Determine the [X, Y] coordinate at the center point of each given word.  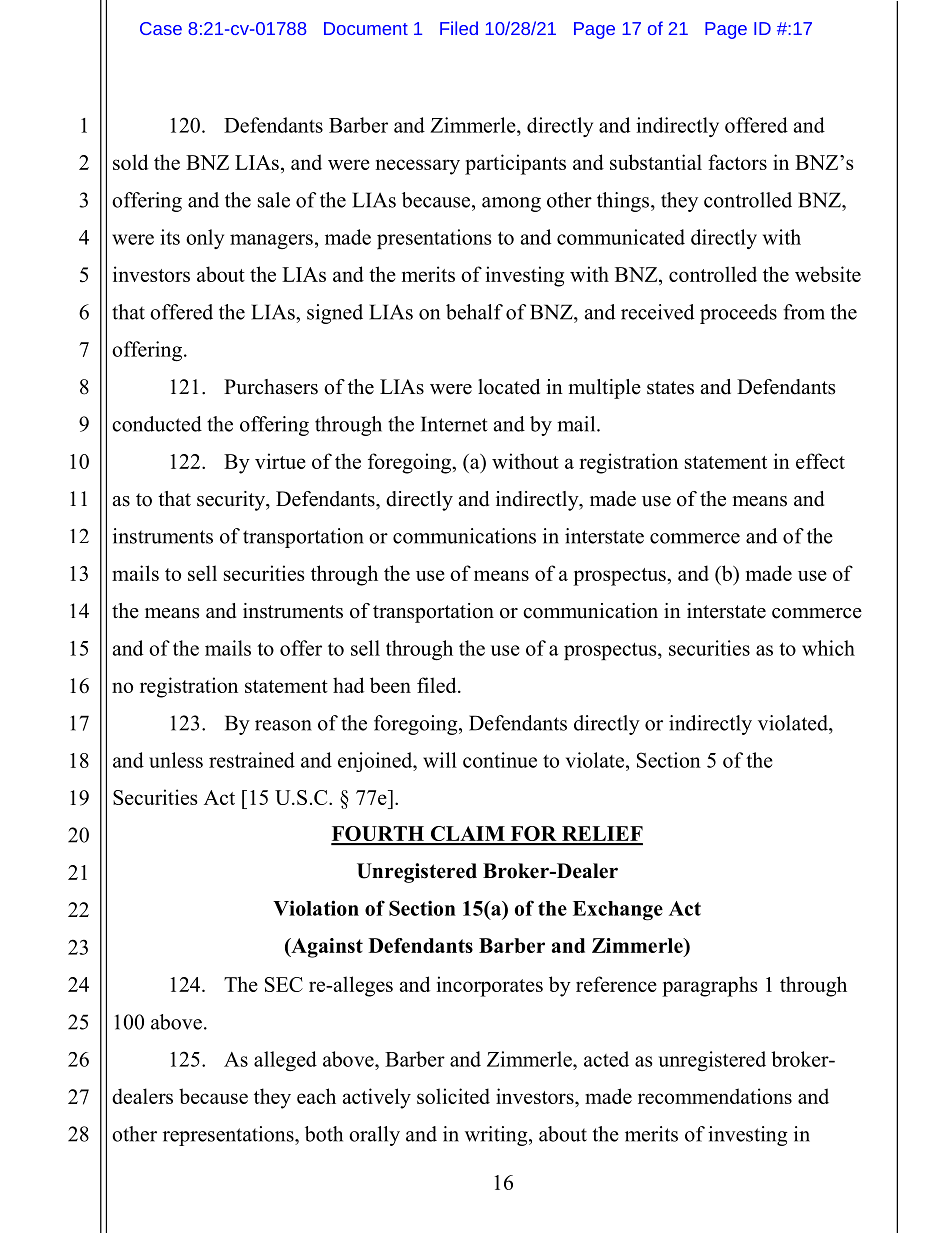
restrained [252, 760]
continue [500, 760]
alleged [285, 1061]
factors [737, 162]
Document [366, 28]
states [670, 388]
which [828, 648]
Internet [454, 424]
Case [161, 28]
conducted [157, 424]
